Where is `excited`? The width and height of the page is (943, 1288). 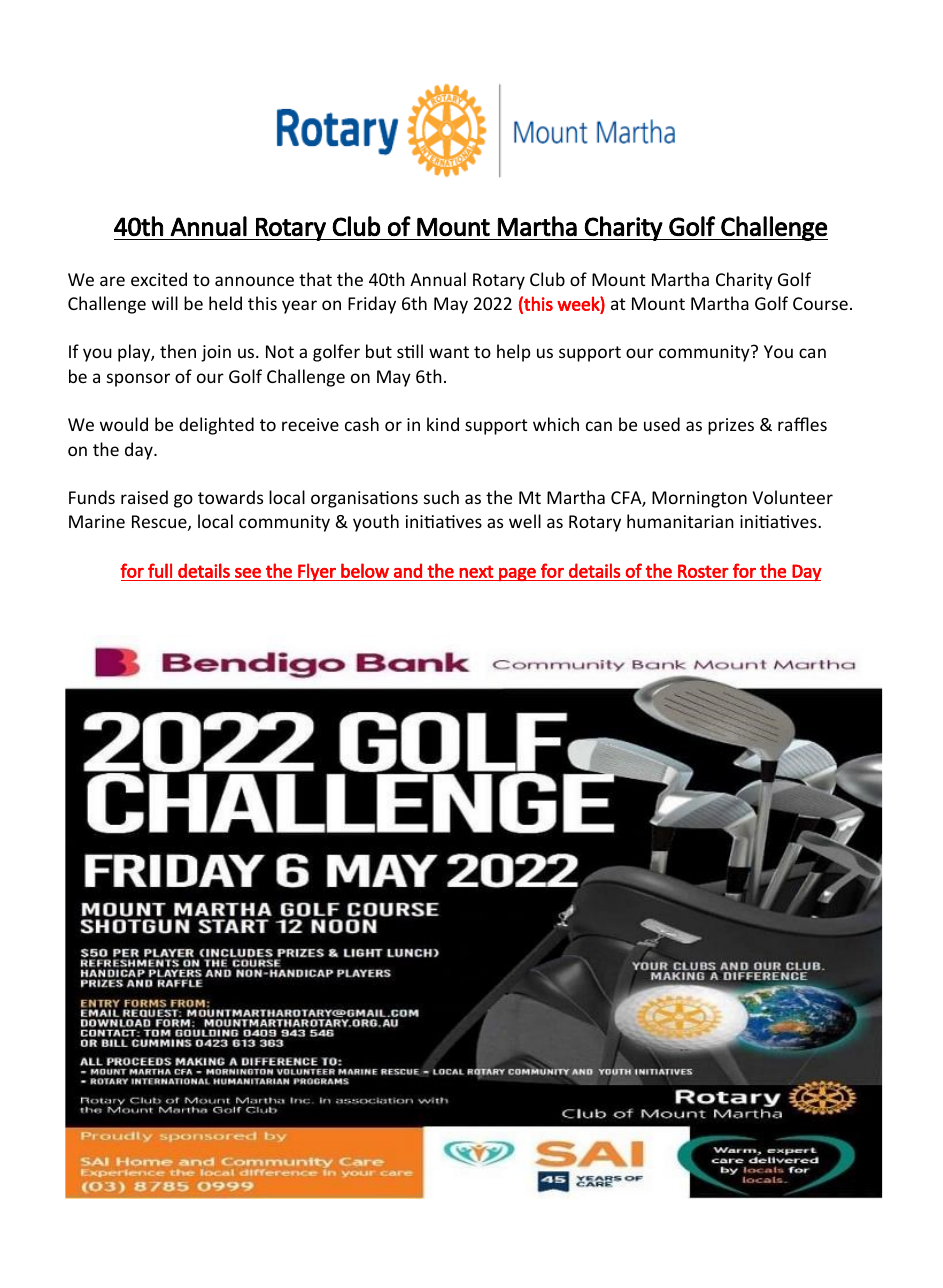
excited is located at coordinates (159, 279).
